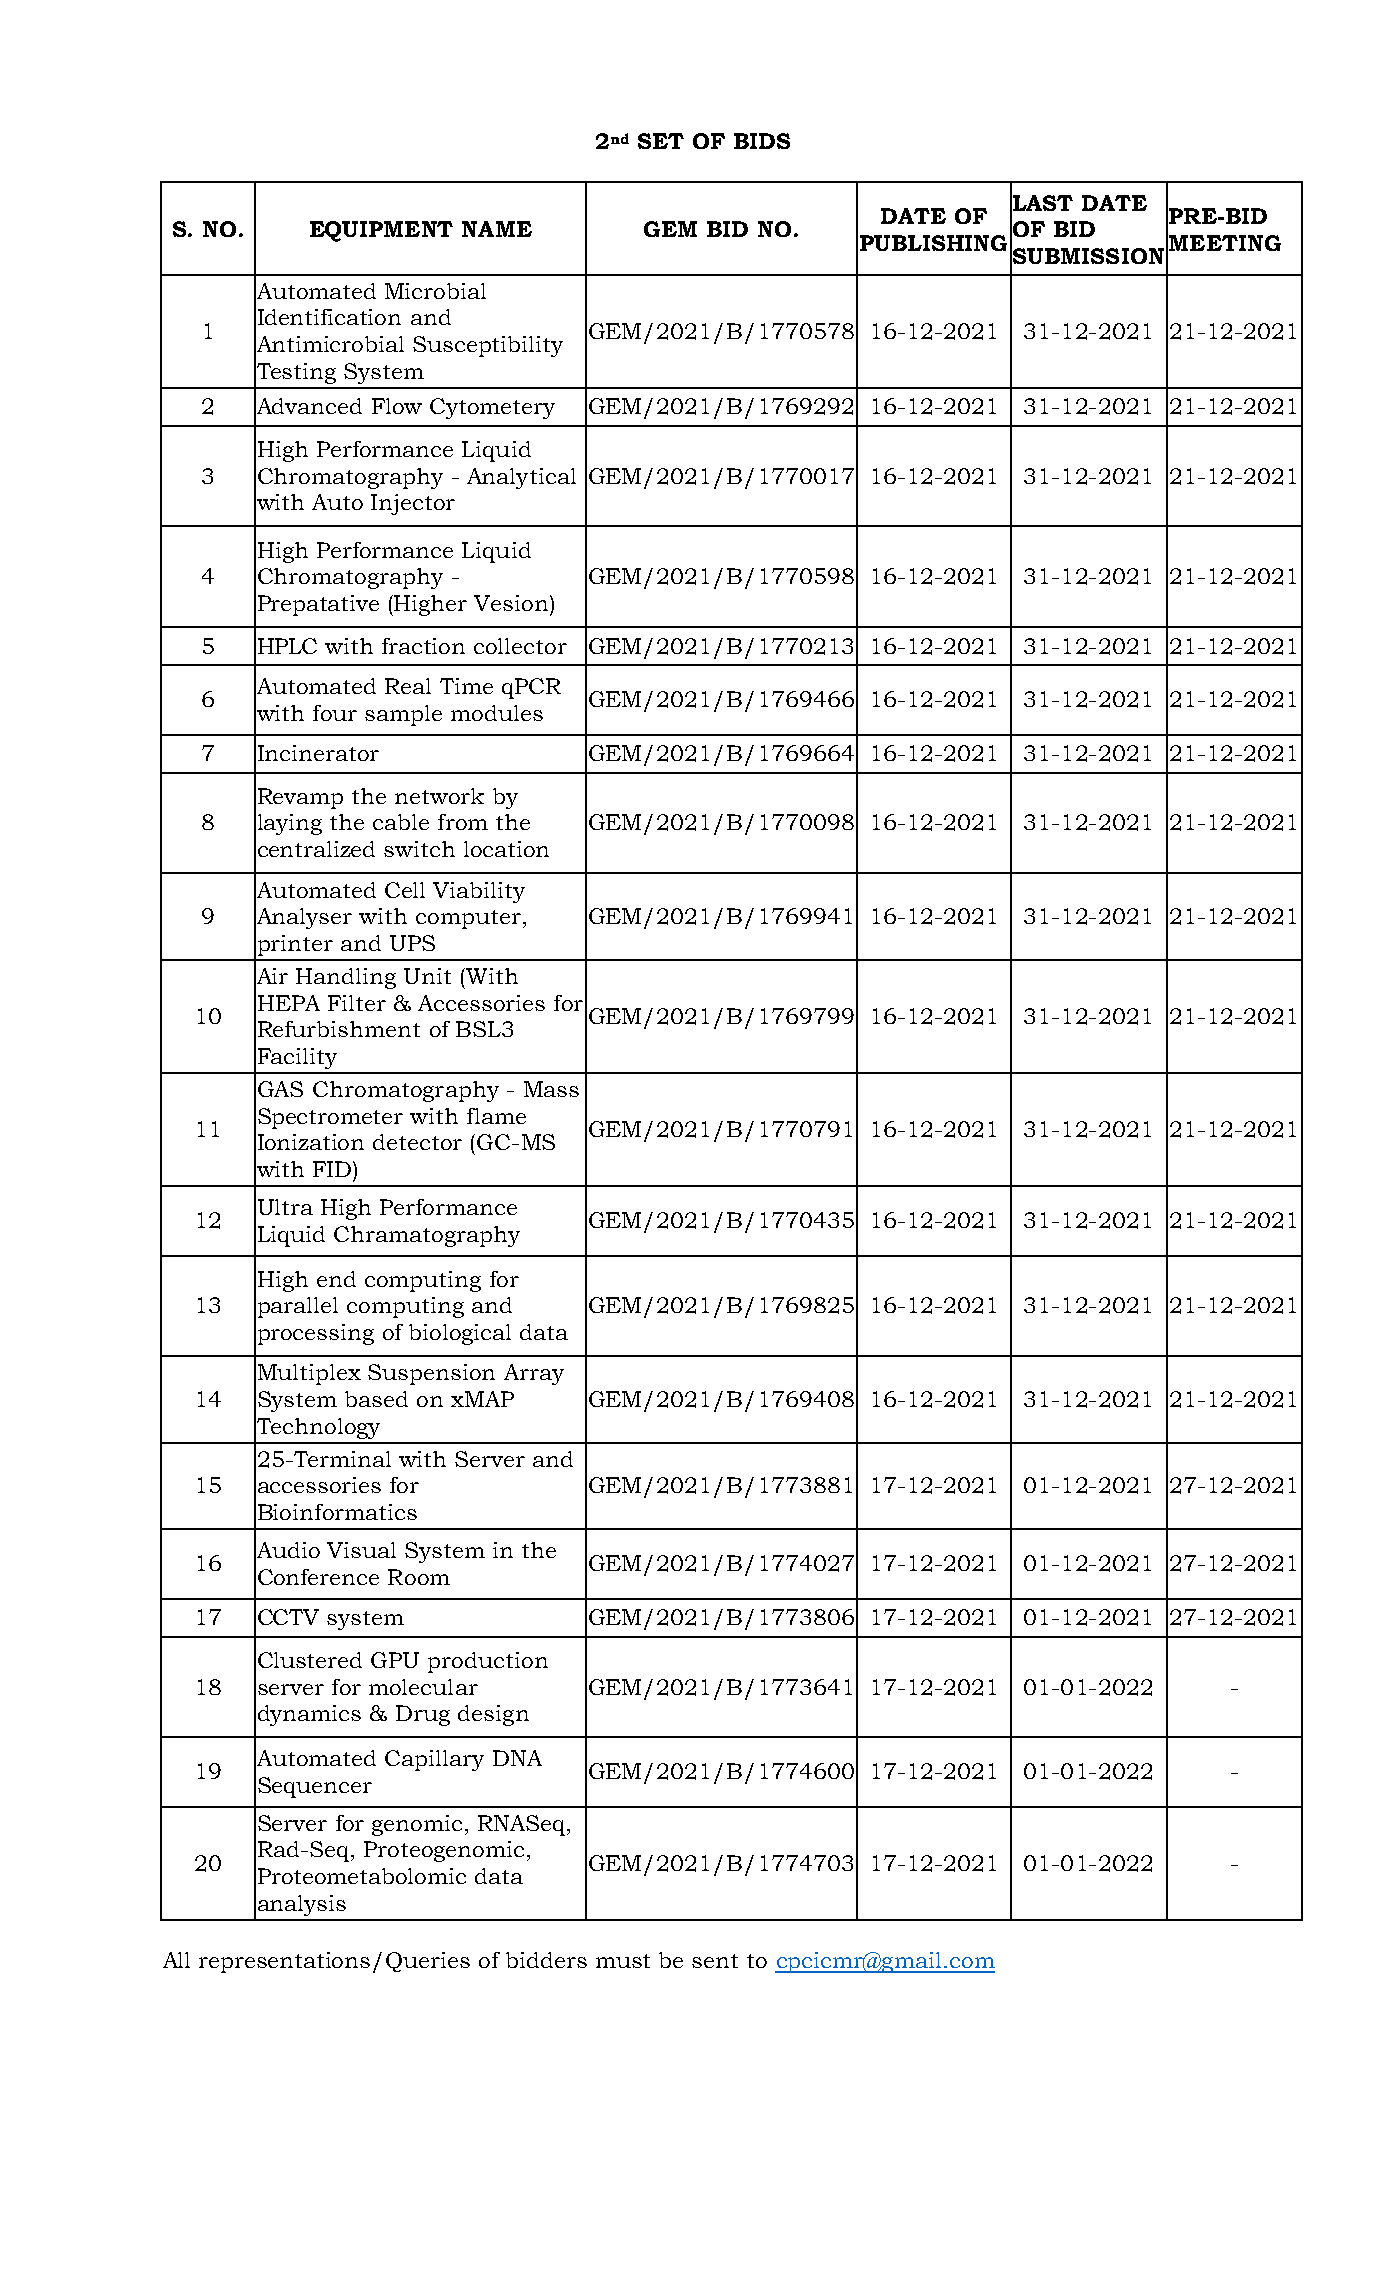  Describe the element at coordinates (361, 1550) in the screenshot. I see `Visual` at that location.
